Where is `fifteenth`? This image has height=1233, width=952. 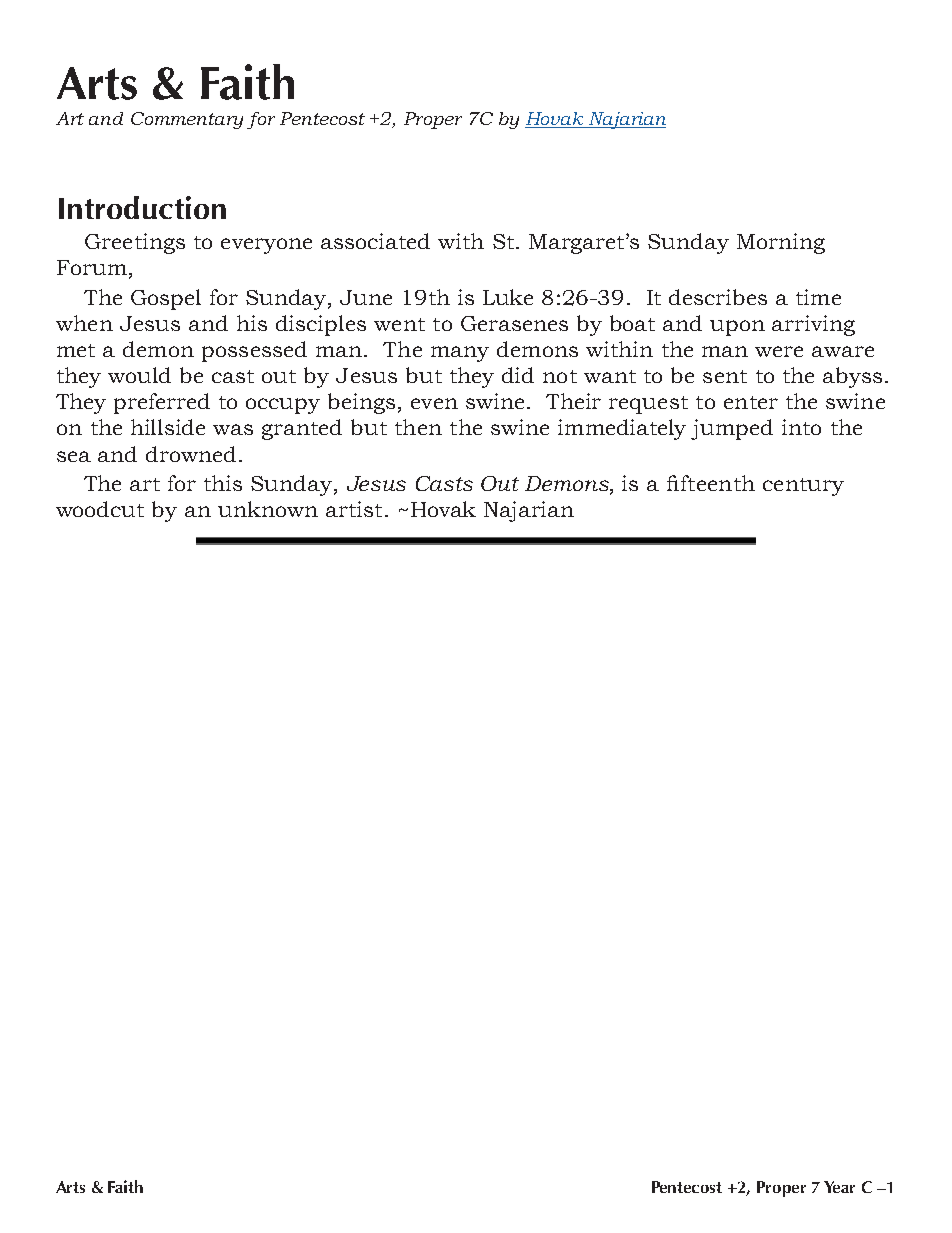 fifteenth is located at coordinates (711, 483).
